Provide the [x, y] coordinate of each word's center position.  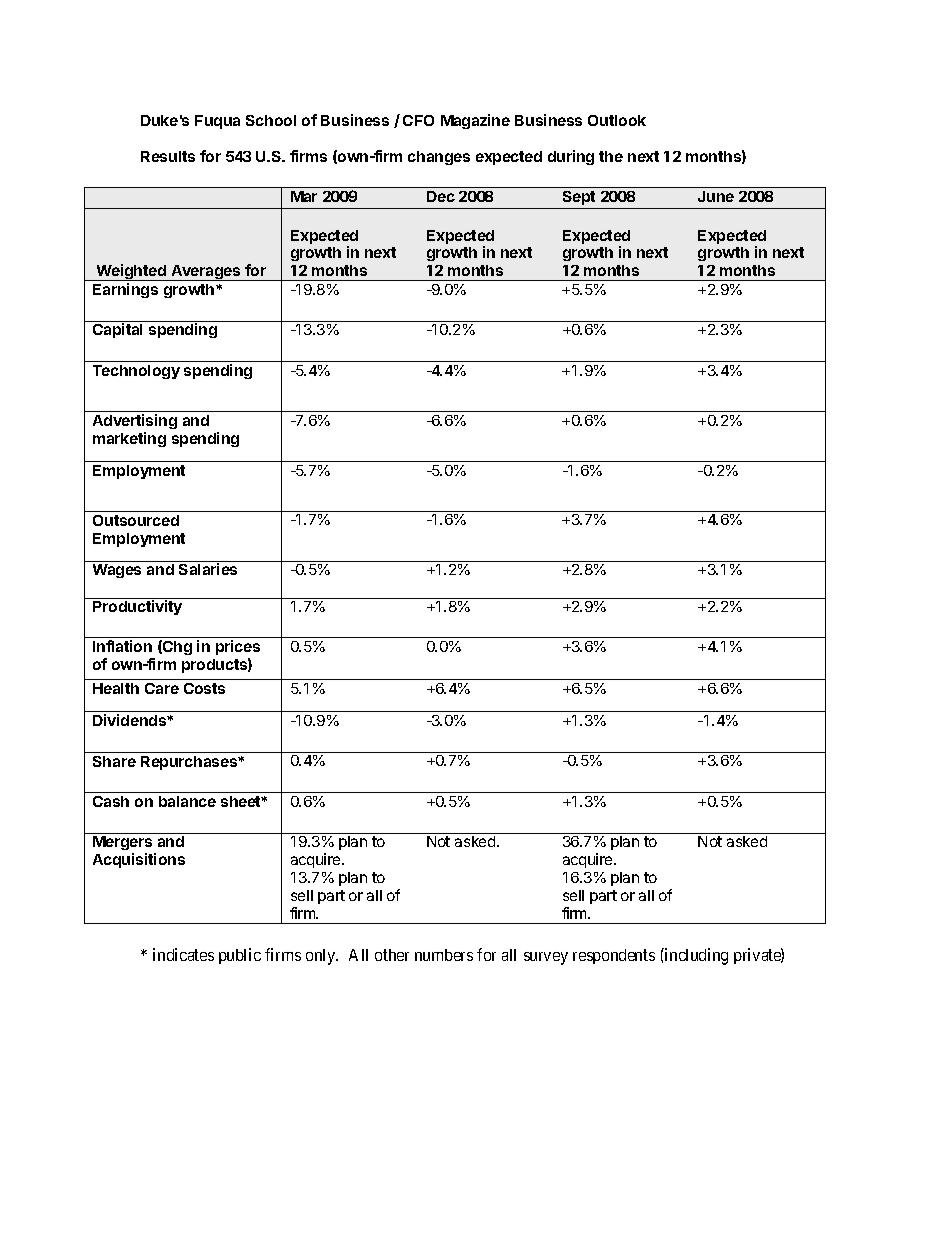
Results [168, 156]
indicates [183, 954]
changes [439, 158]
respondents [614, 956]
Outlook [617, 120]
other [392, 955]
